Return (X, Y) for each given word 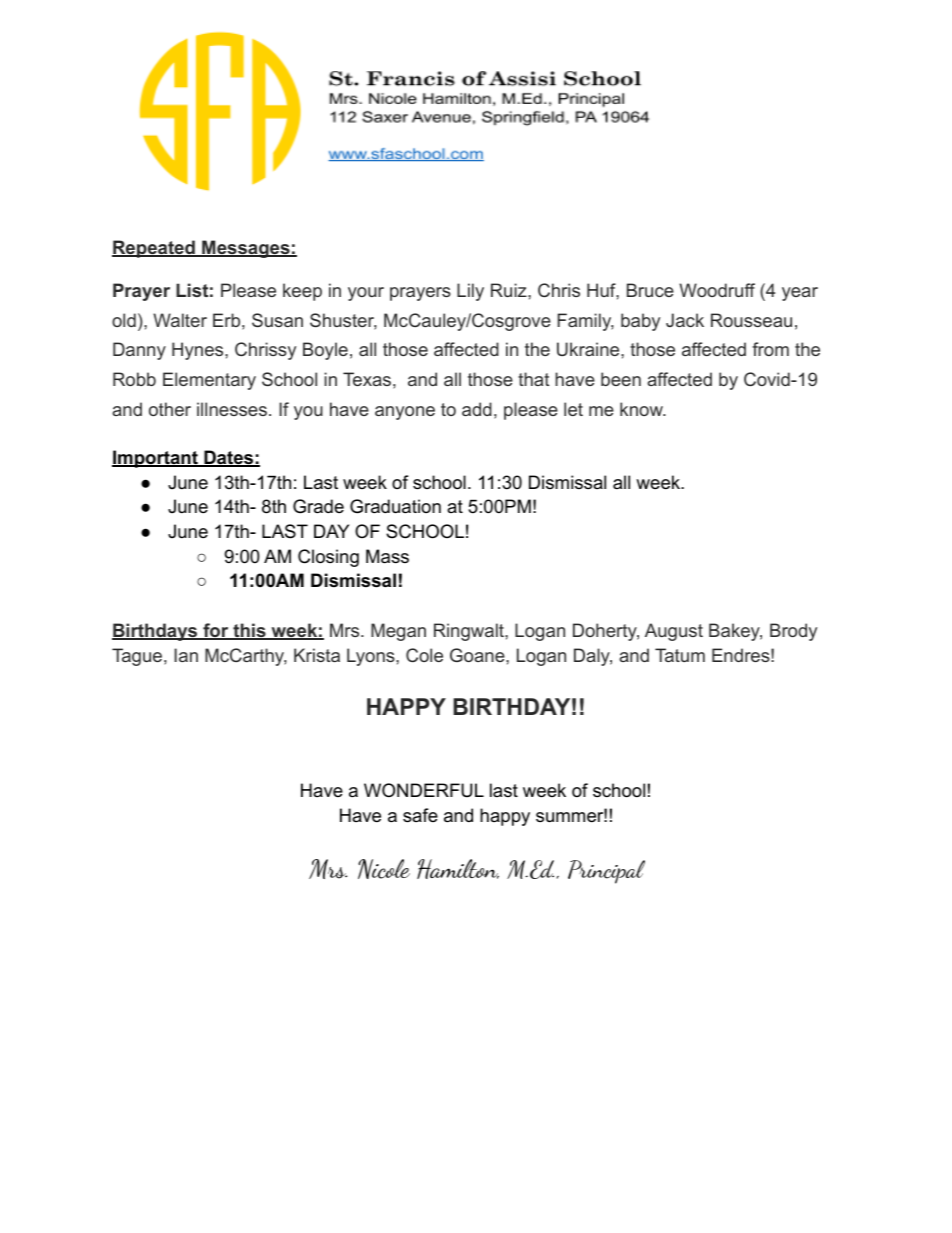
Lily (470, 292)
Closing (328, 558)
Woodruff (717, 290)
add (477, 409)
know (642, 409)
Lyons (372, 657)
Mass (387, 556)
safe (420, 815)
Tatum (680, 655)
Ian (186, 655)
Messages (246, 249)
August (674, 632)
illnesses (232, 409)
